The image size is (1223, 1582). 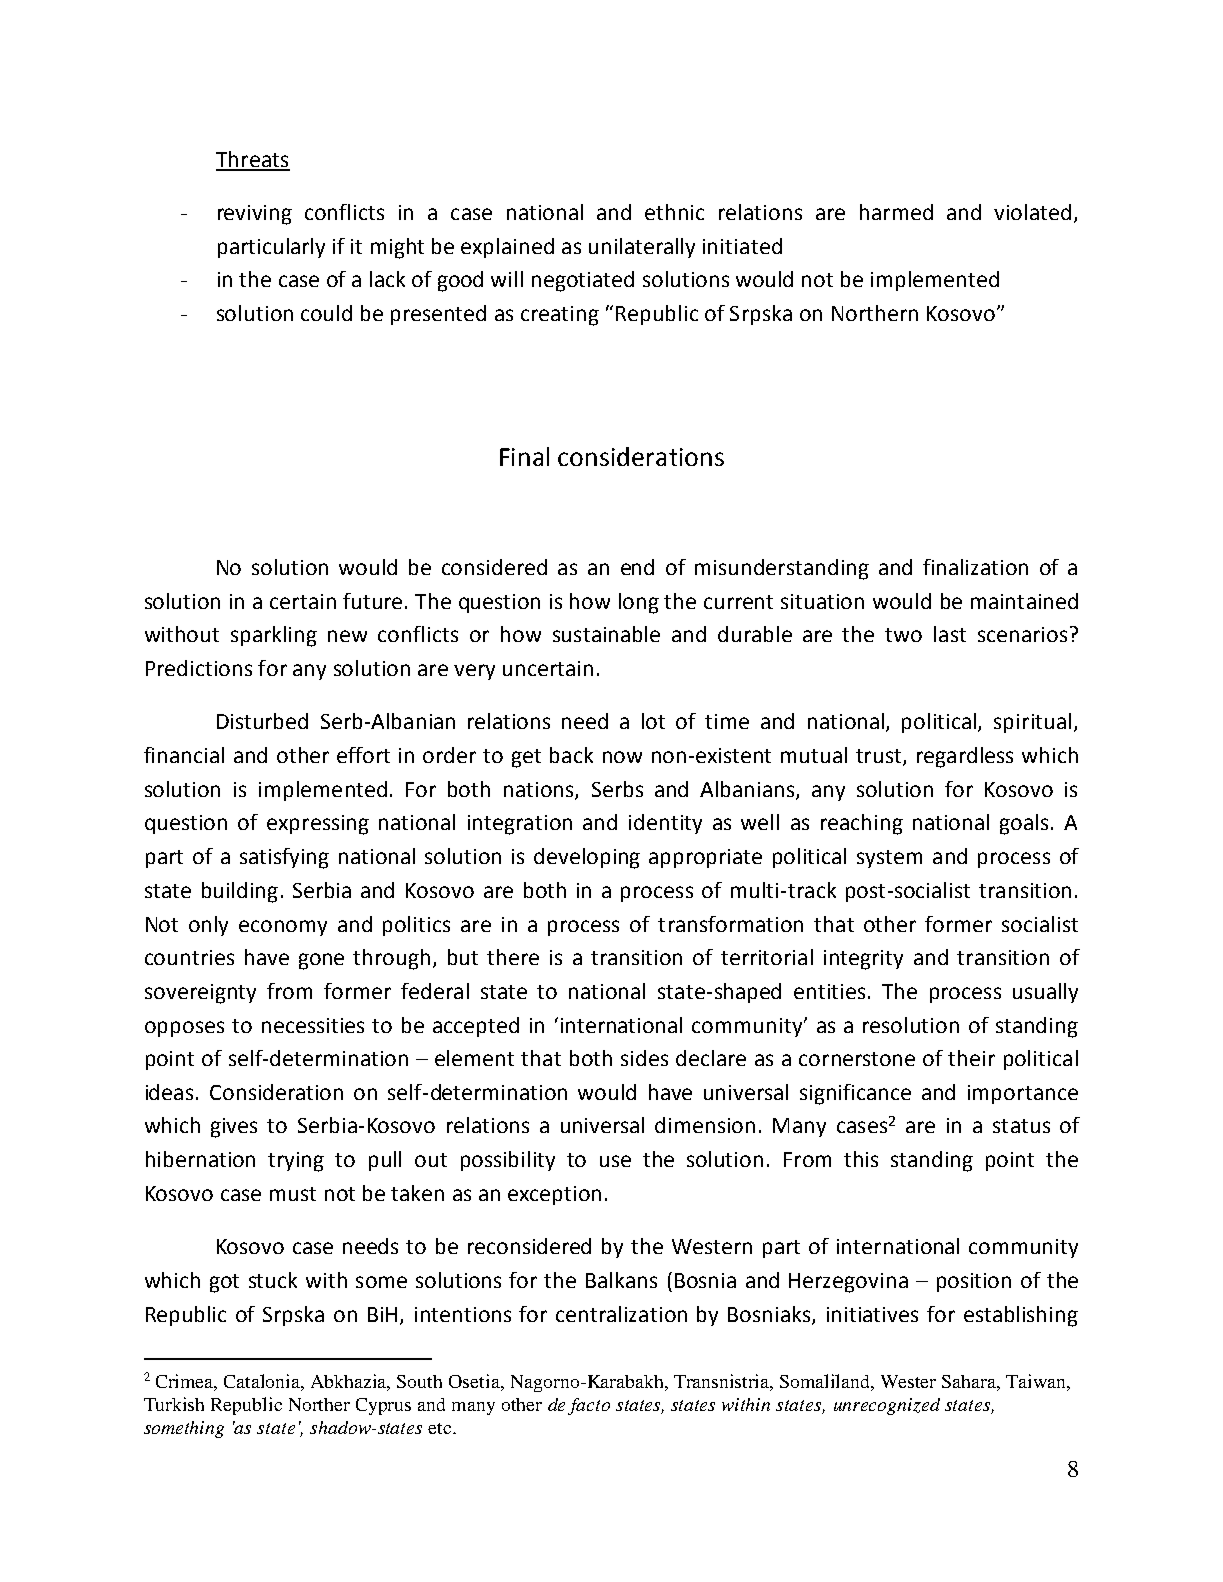 I want to click on harmed, so click(x=896, y=212).
